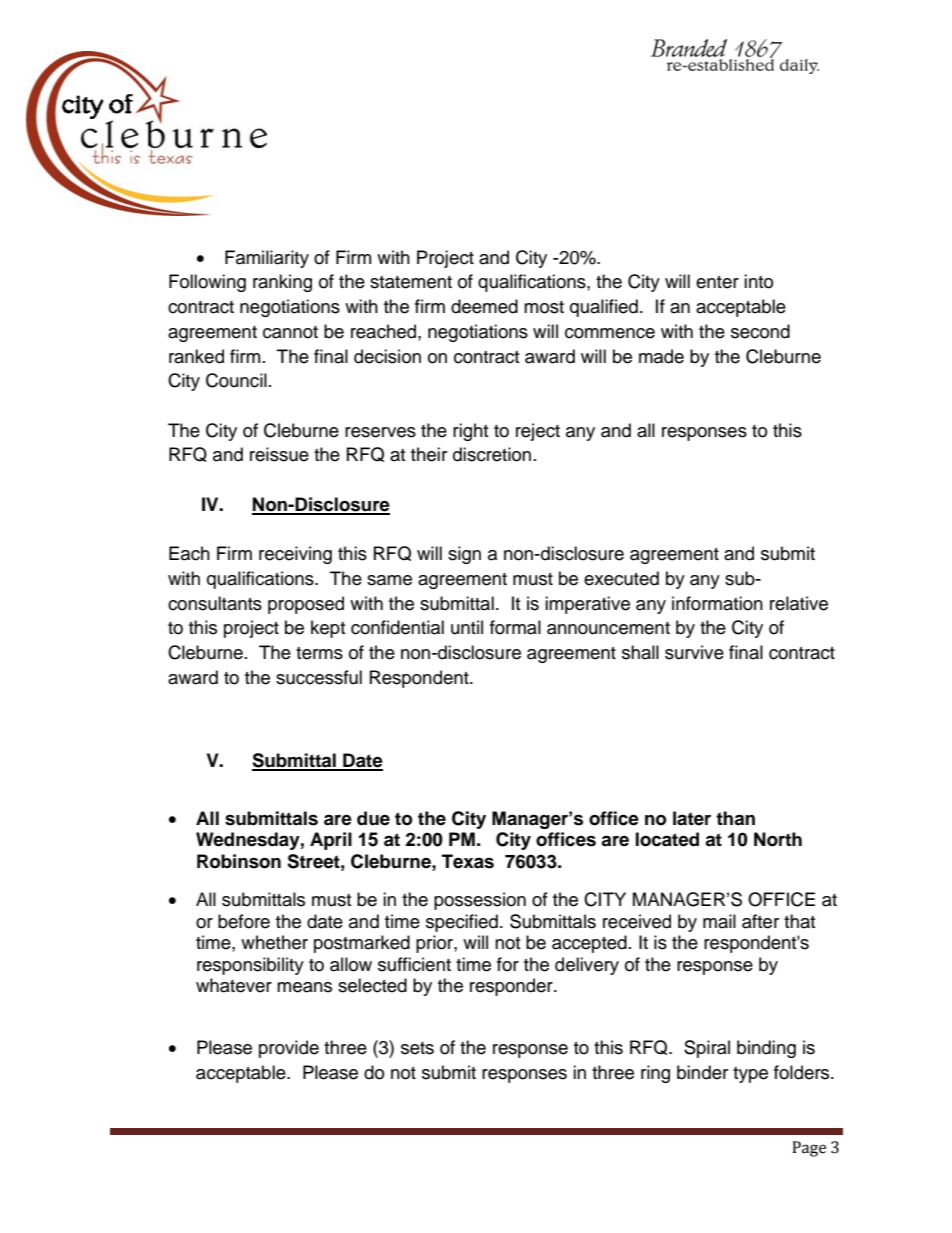  I want to click on than, so click(735, 818).
